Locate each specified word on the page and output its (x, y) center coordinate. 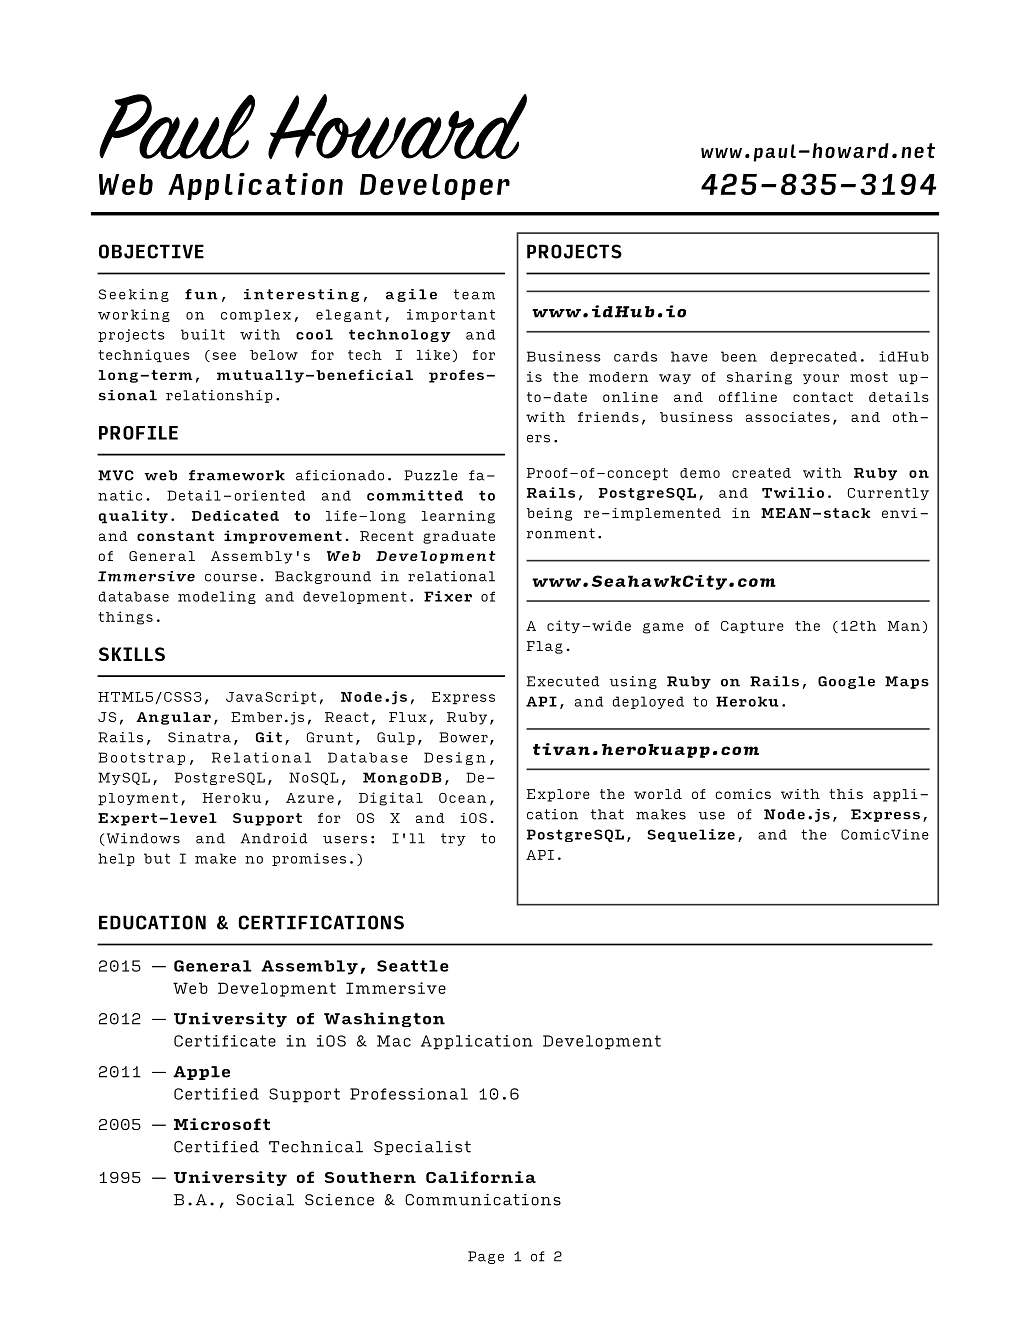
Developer (435, 187)
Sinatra (199, 737)
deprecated (814, 357)
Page (486, 1257)
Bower (463, 737)
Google (846, 682)
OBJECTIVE (151, 251)
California (481, 1177)
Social (265, 1200)
